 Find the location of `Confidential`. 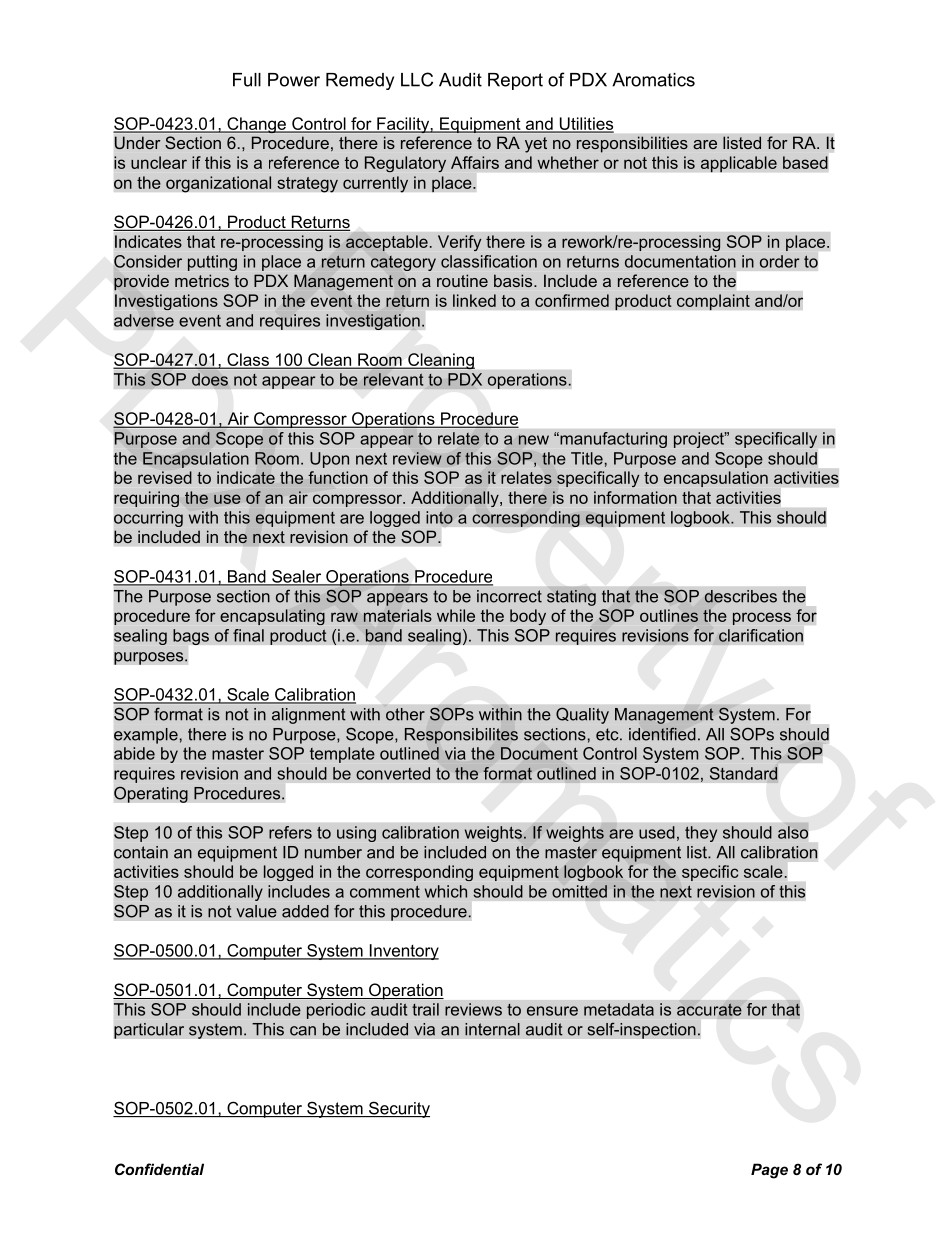

Confidential is located at coordinates (159, 1169).
